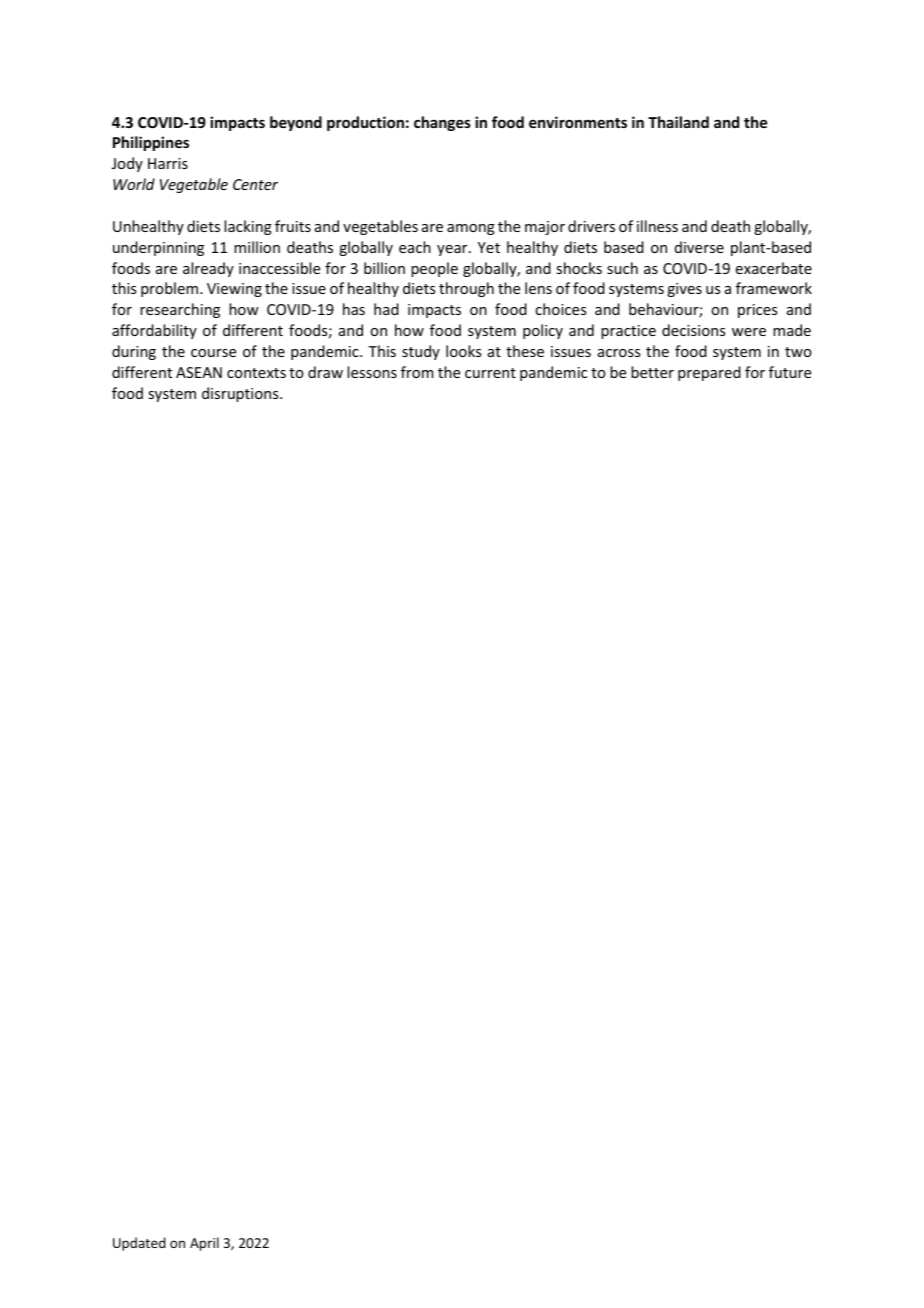 The width and height of the screenshot is (924, 1308). What do you see at coordinates (709, 373) in the screenshot?
I see `prepared` at bounding box center [709, 373].
